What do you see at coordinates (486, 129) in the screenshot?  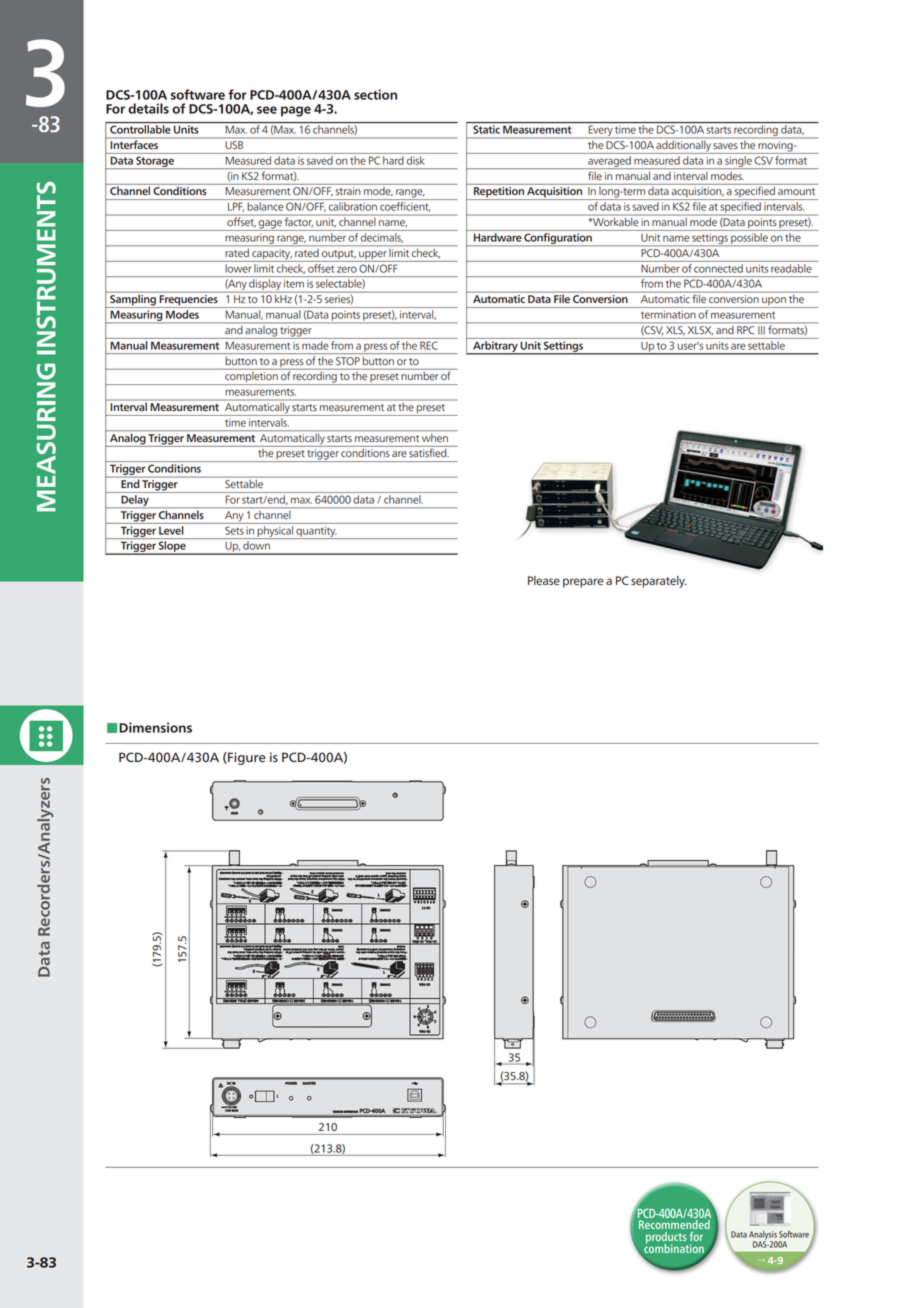 I see `Static` at bounding box center [486, 129].
